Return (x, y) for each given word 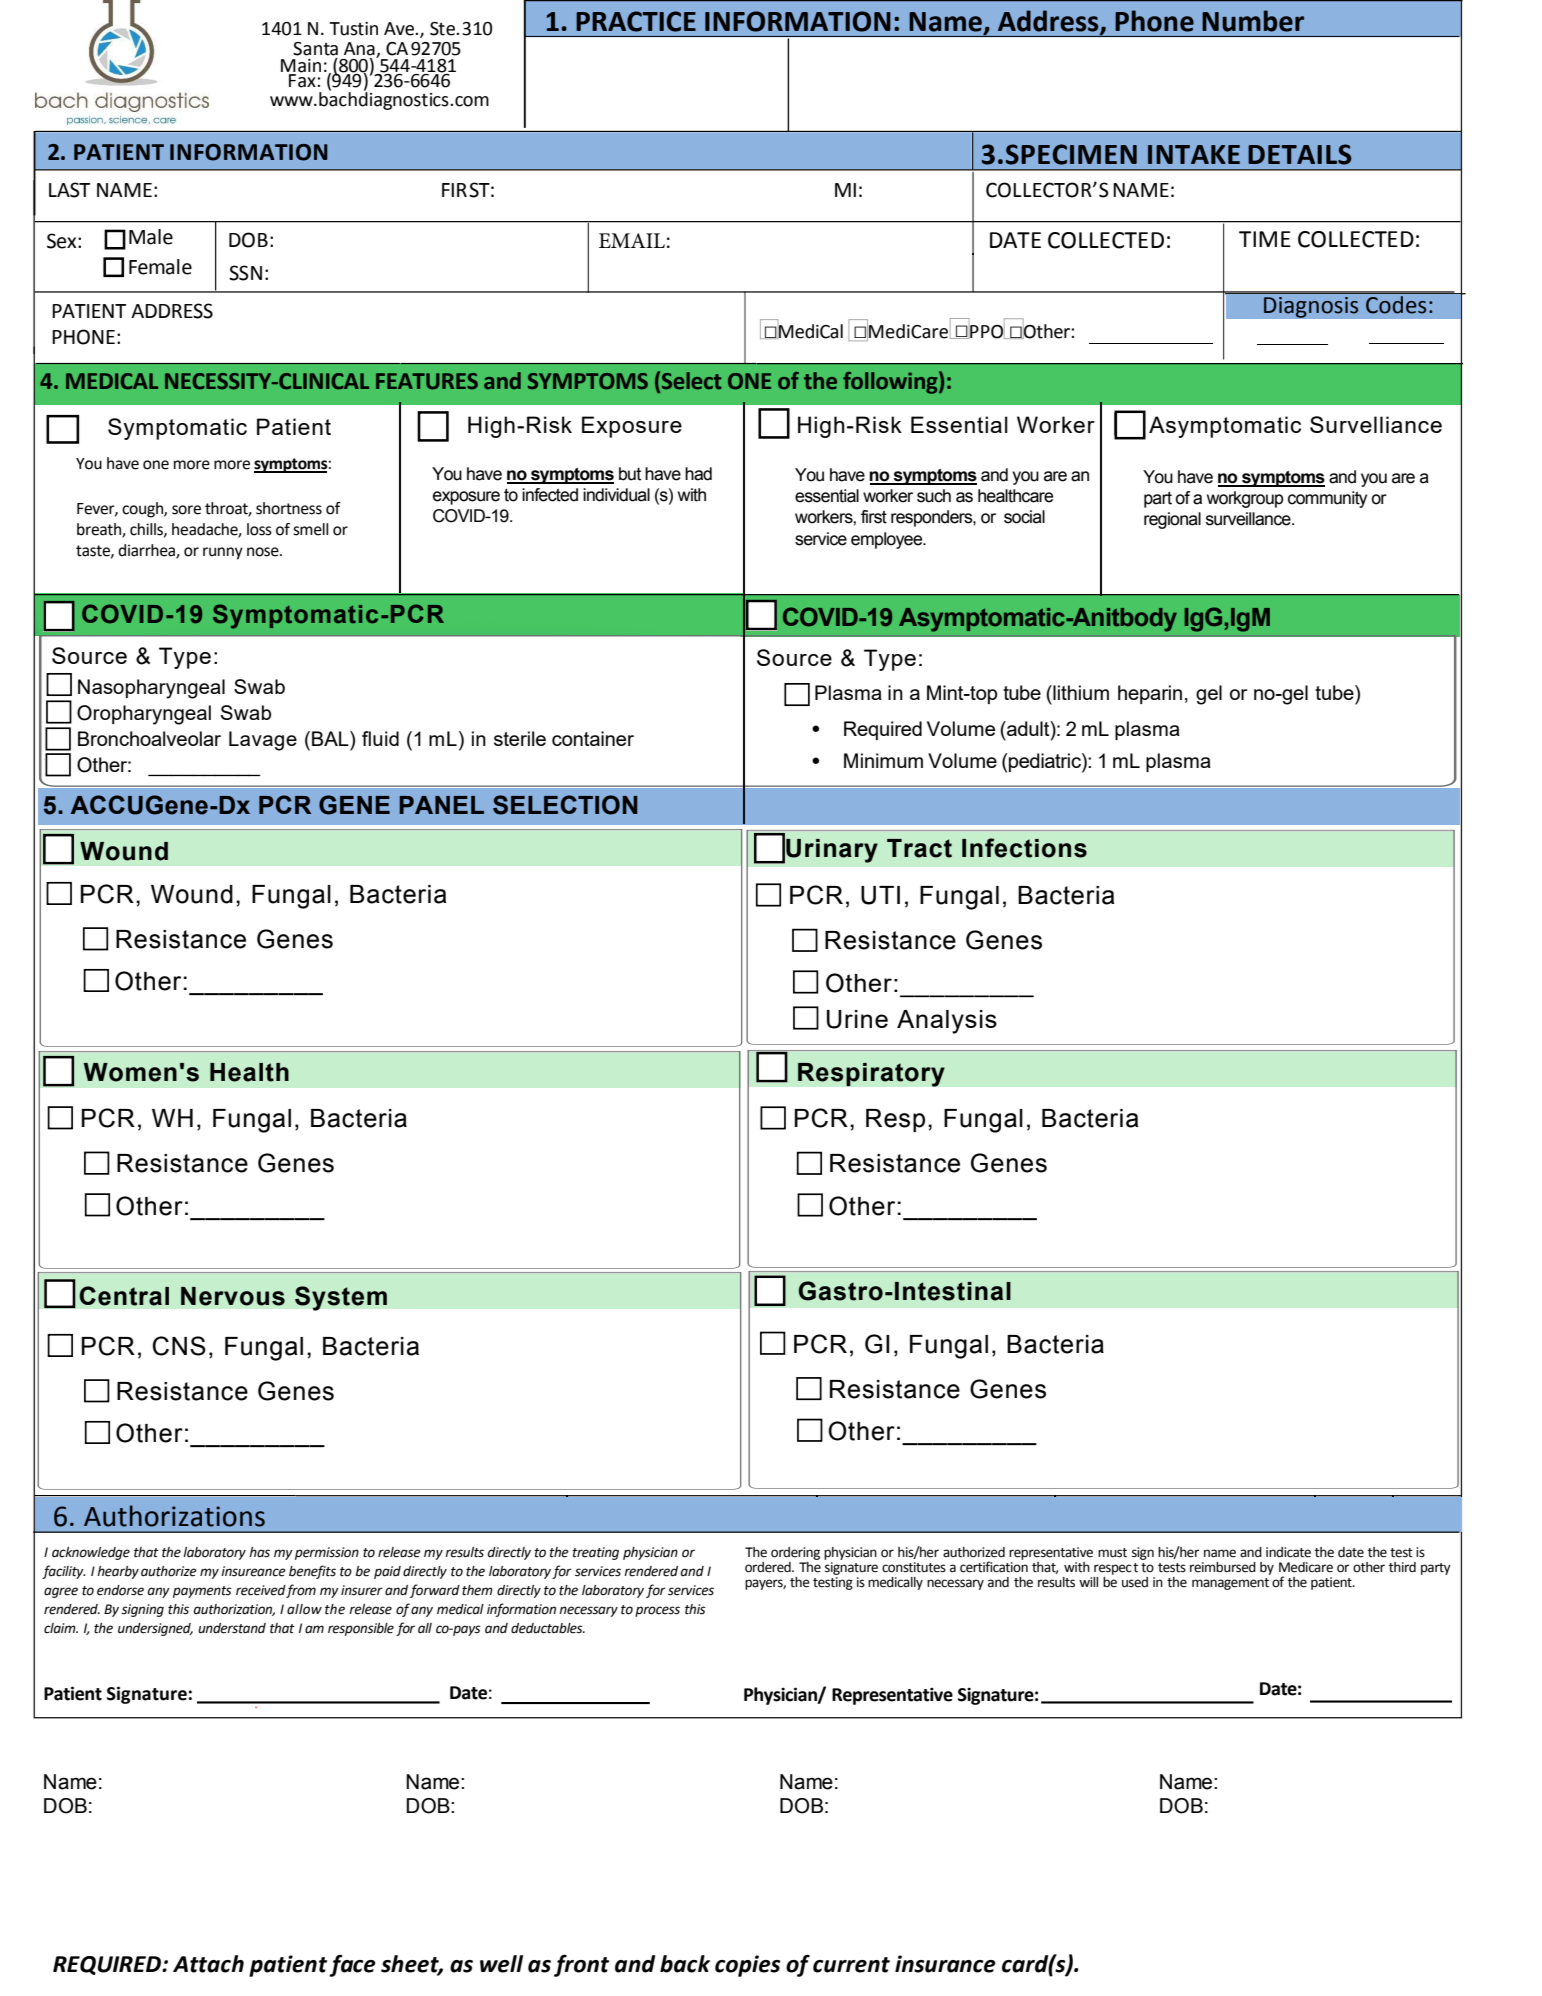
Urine (857, 1019)
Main (301, 66)
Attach (208, 1964)
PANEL (442, 805)
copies (748, 1966)
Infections (1024, 848)
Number (1253, 21)
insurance (945, 1964)
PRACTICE (636, 21)
